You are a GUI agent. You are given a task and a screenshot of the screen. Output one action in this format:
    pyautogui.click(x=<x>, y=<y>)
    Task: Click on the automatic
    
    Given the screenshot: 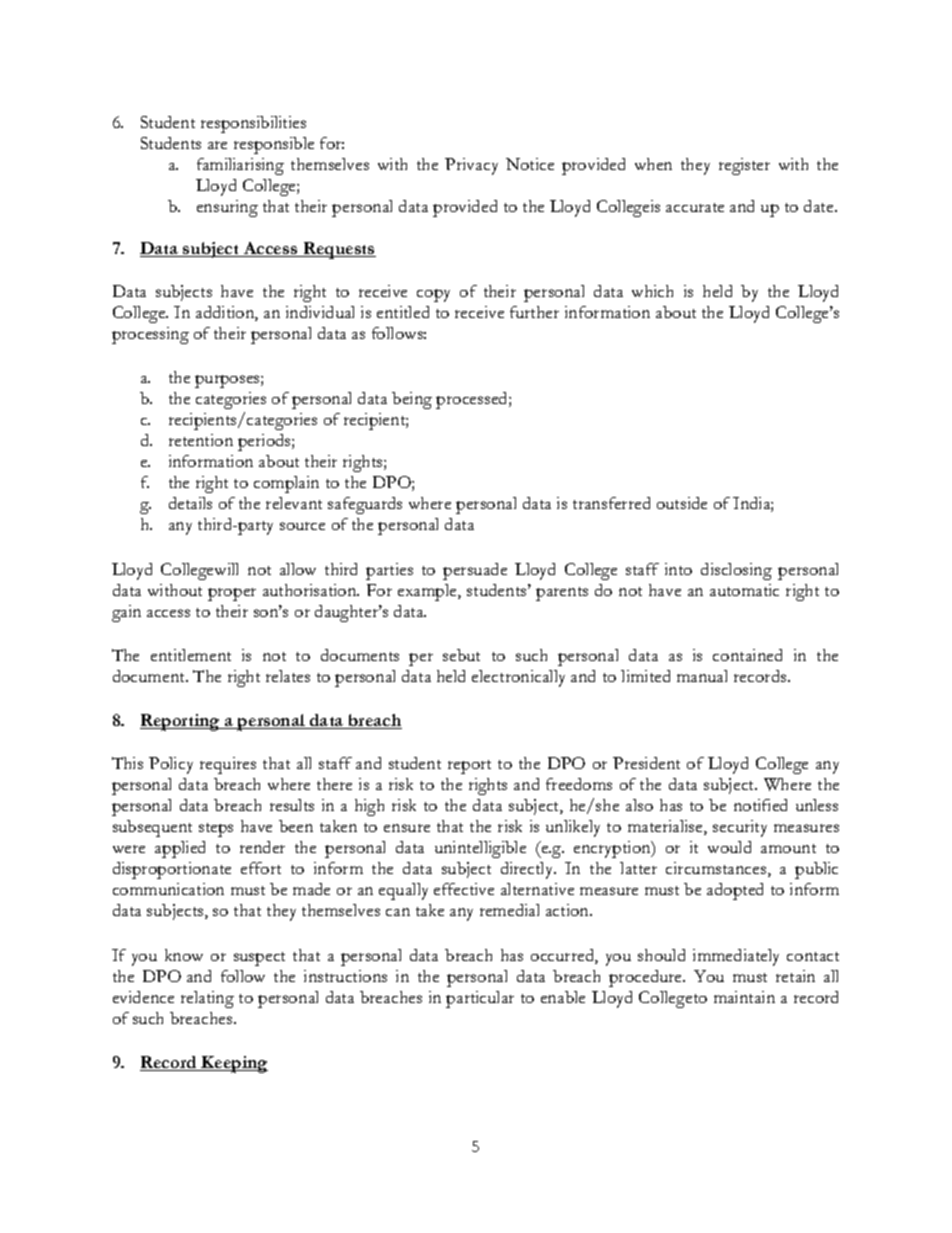 What is the action you would take?
    pyautogui.click(x=744, y=590)
